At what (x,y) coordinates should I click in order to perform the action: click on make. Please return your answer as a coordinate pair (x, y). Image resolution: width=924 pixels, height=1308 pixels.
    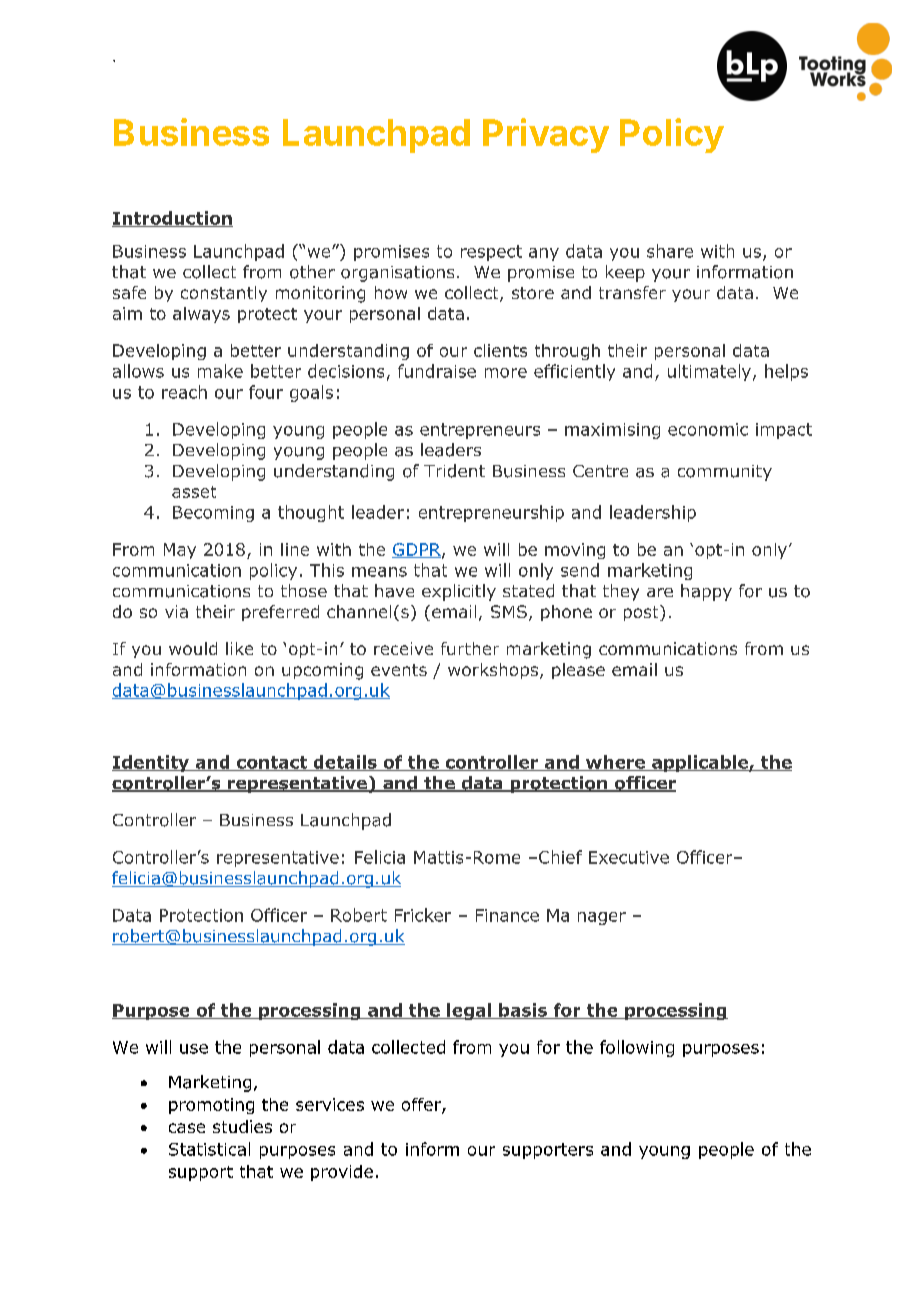
    Looking at the image, I should click on (220, 371).
